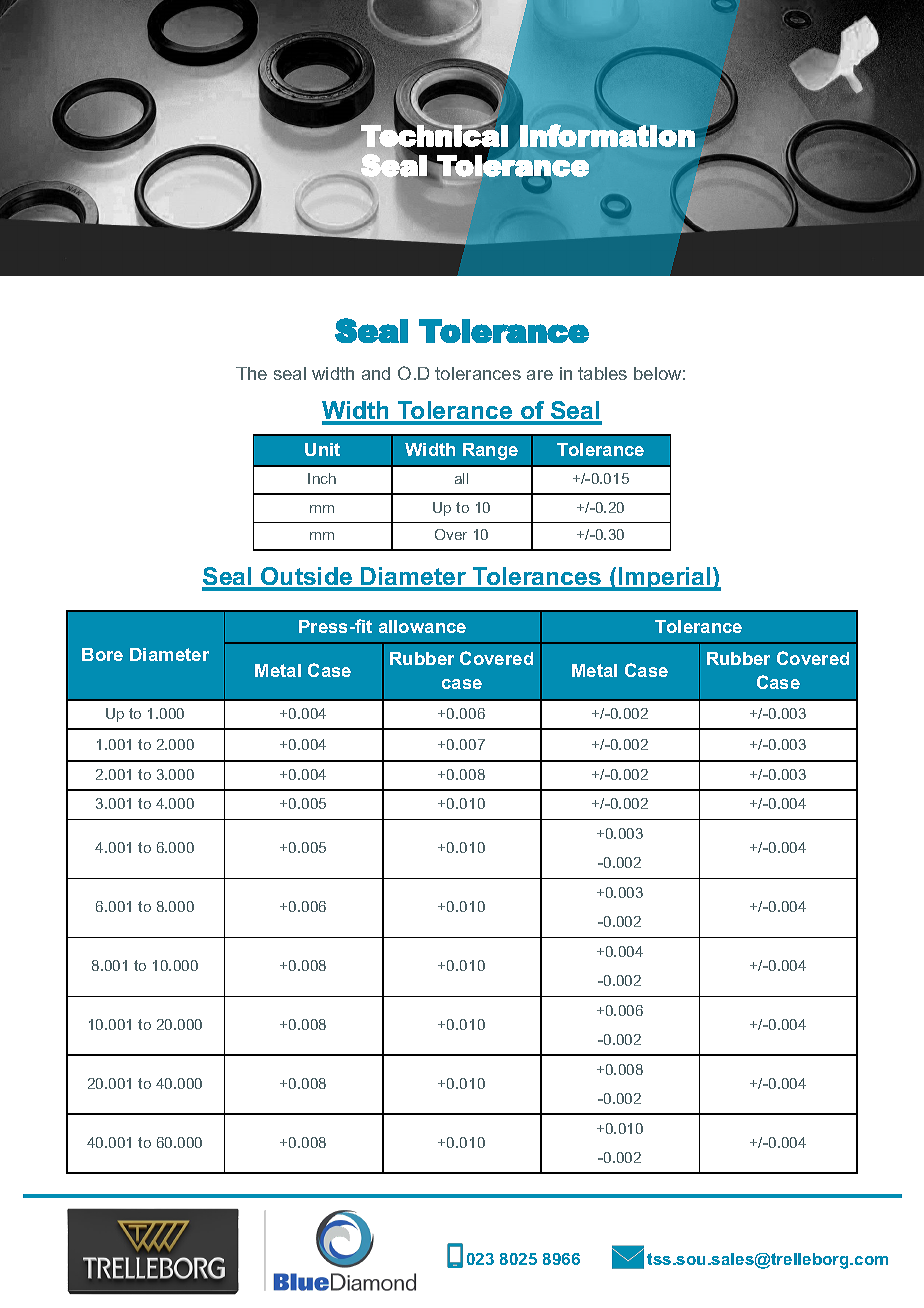  I want to click on Bore, so click(102, 654).
